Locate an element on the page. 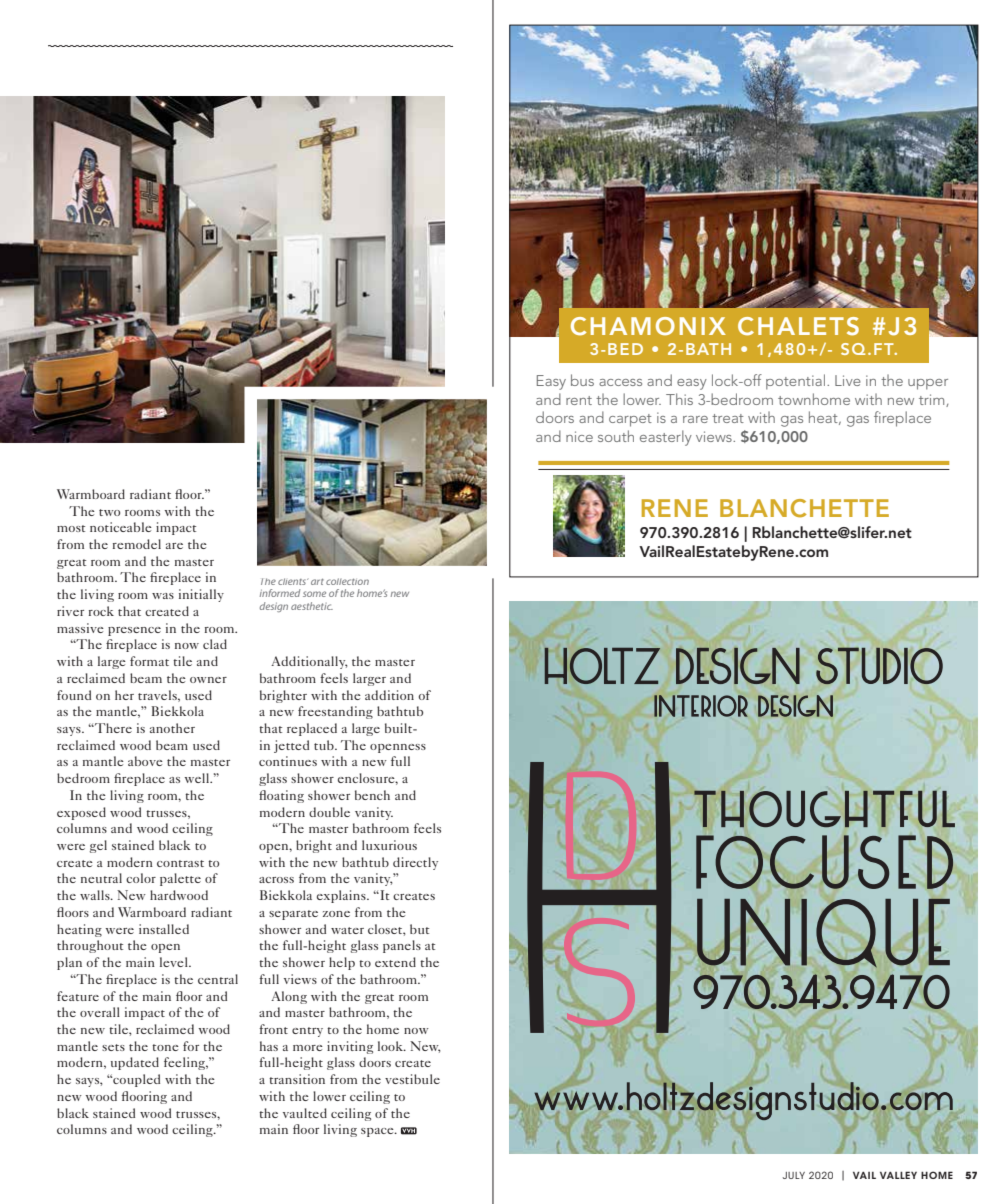 Image resolution: width=1003 pixels, height=1204 pixels. Live is located at coordinates (848, 380).
